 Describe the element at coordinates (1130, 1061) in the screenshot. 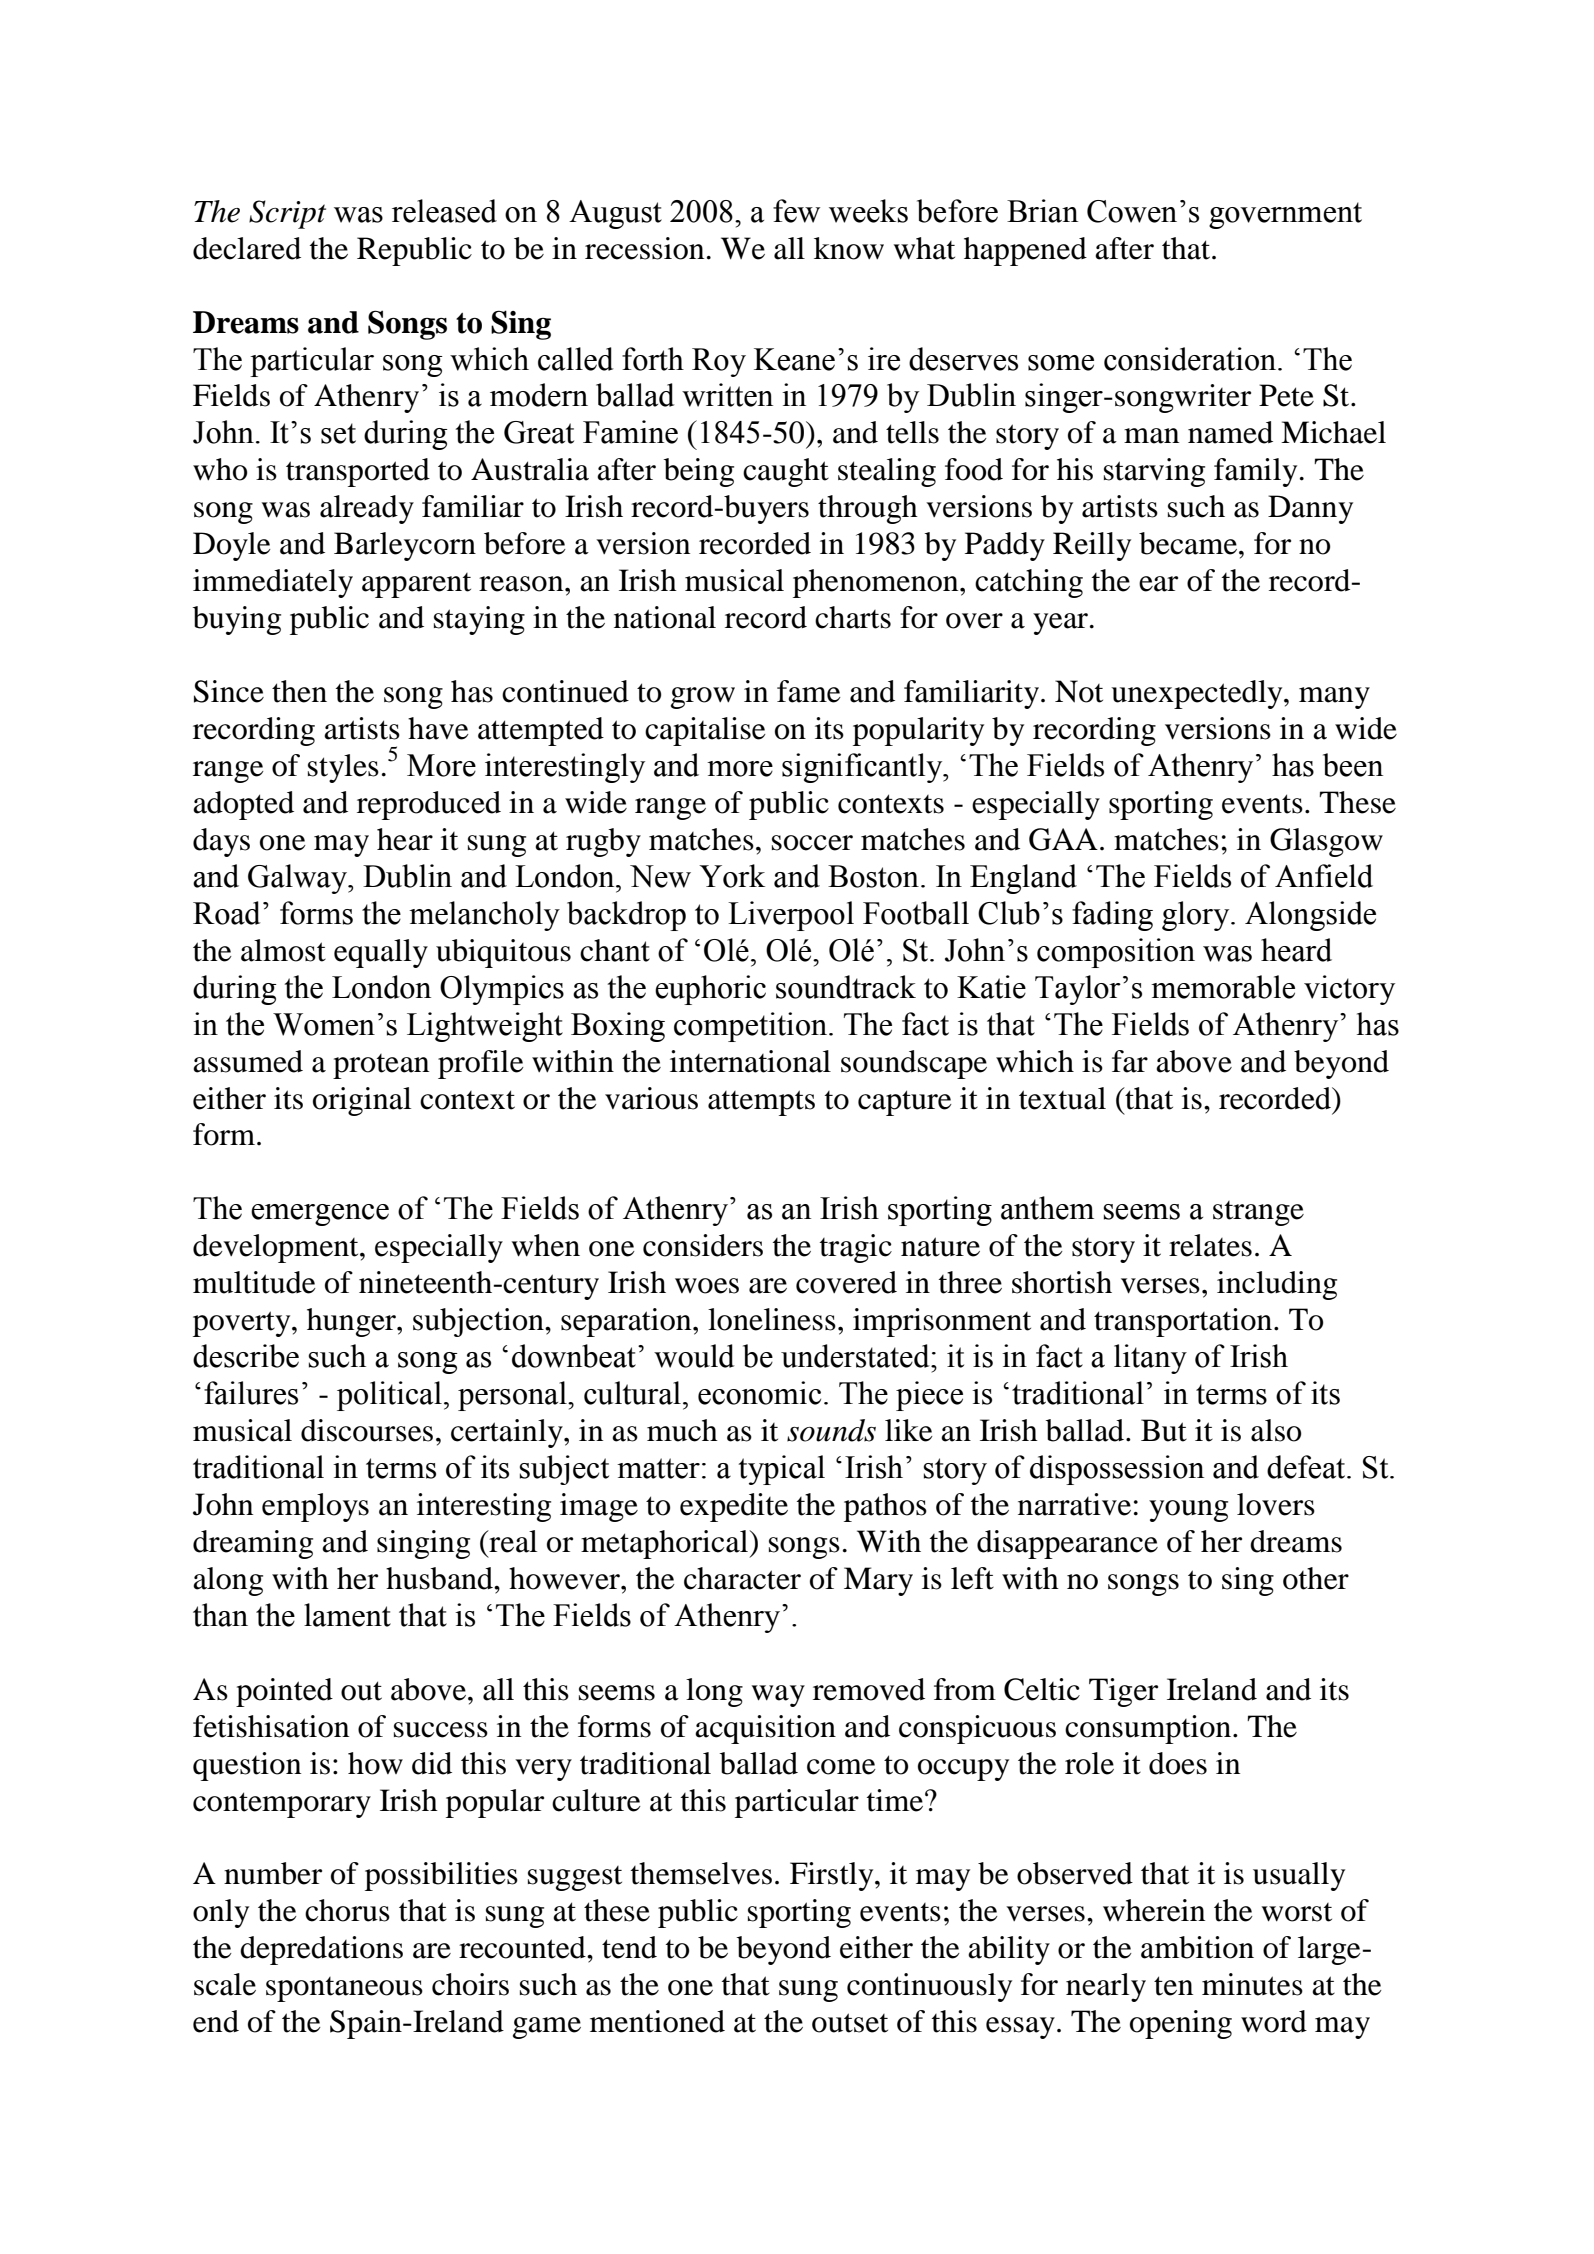

I see `far` at that location.
